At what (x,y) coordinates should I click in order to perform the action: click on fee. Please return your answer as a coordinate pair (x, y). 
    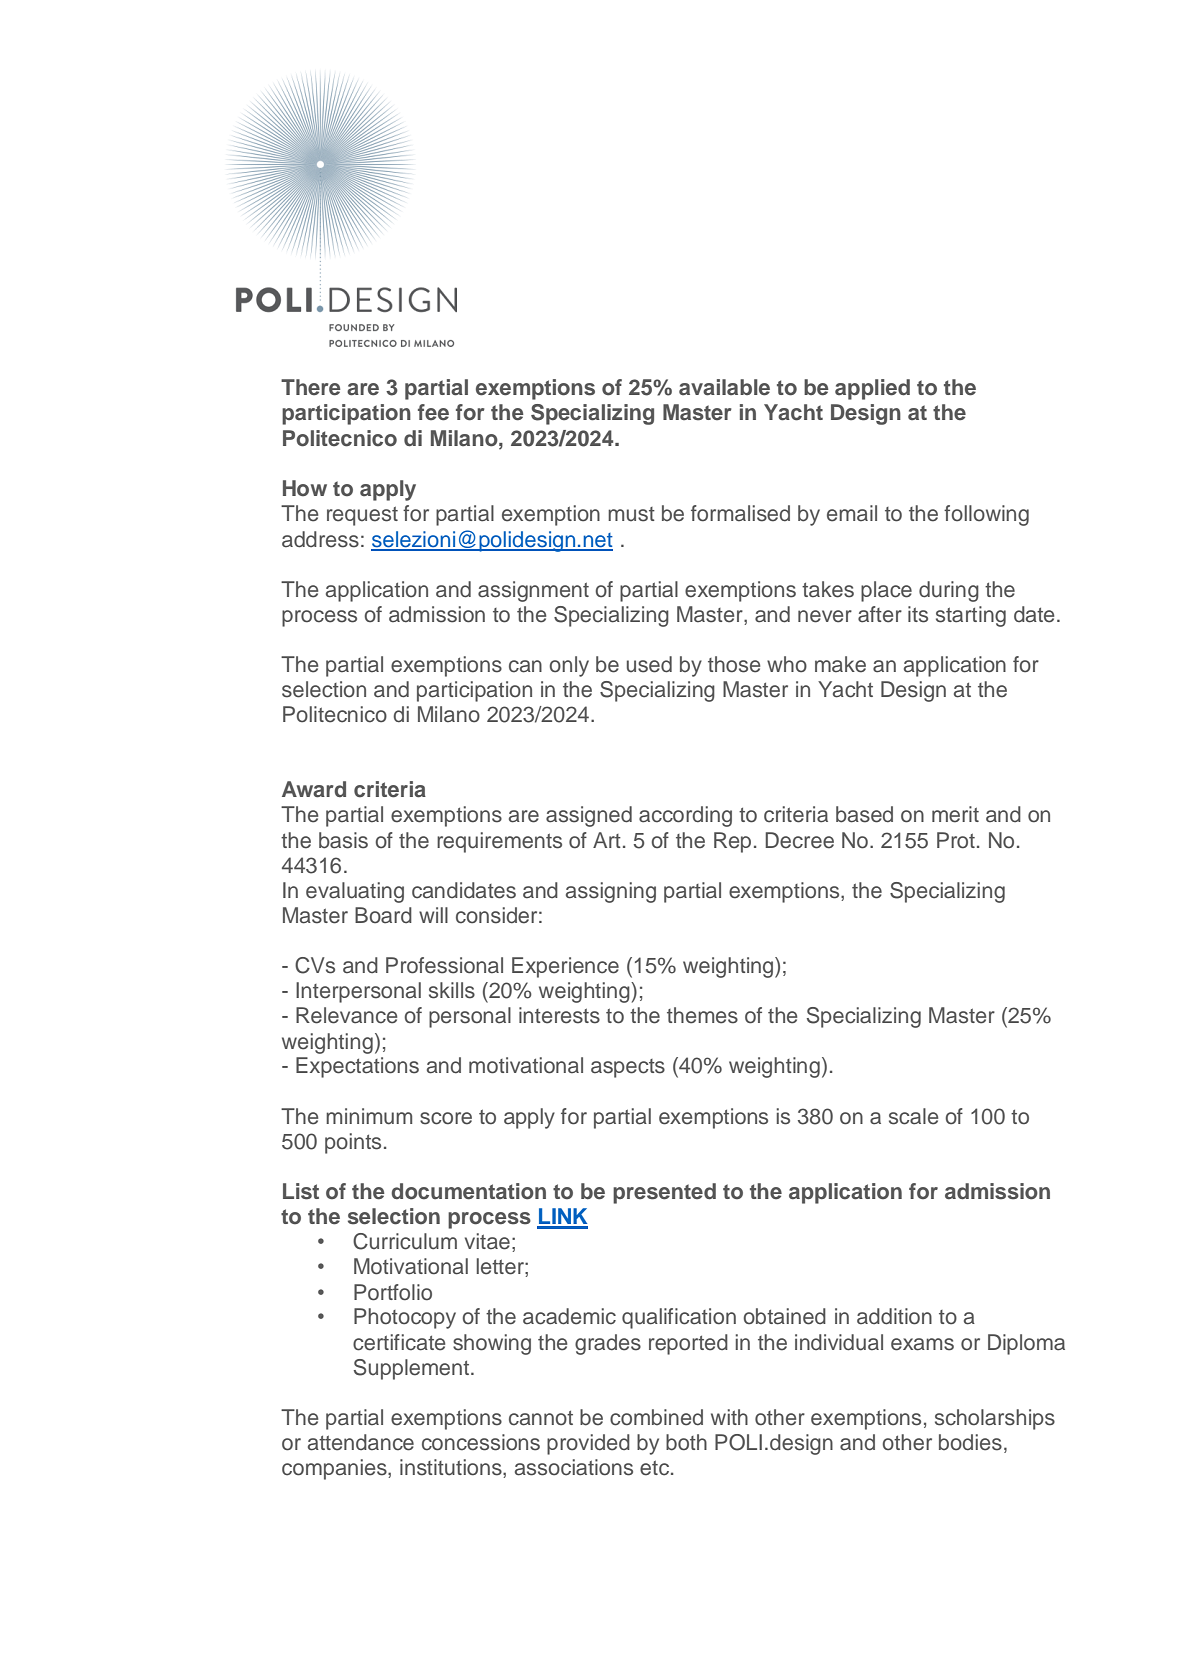
    Looking at the image, I should click on (433, 412).
